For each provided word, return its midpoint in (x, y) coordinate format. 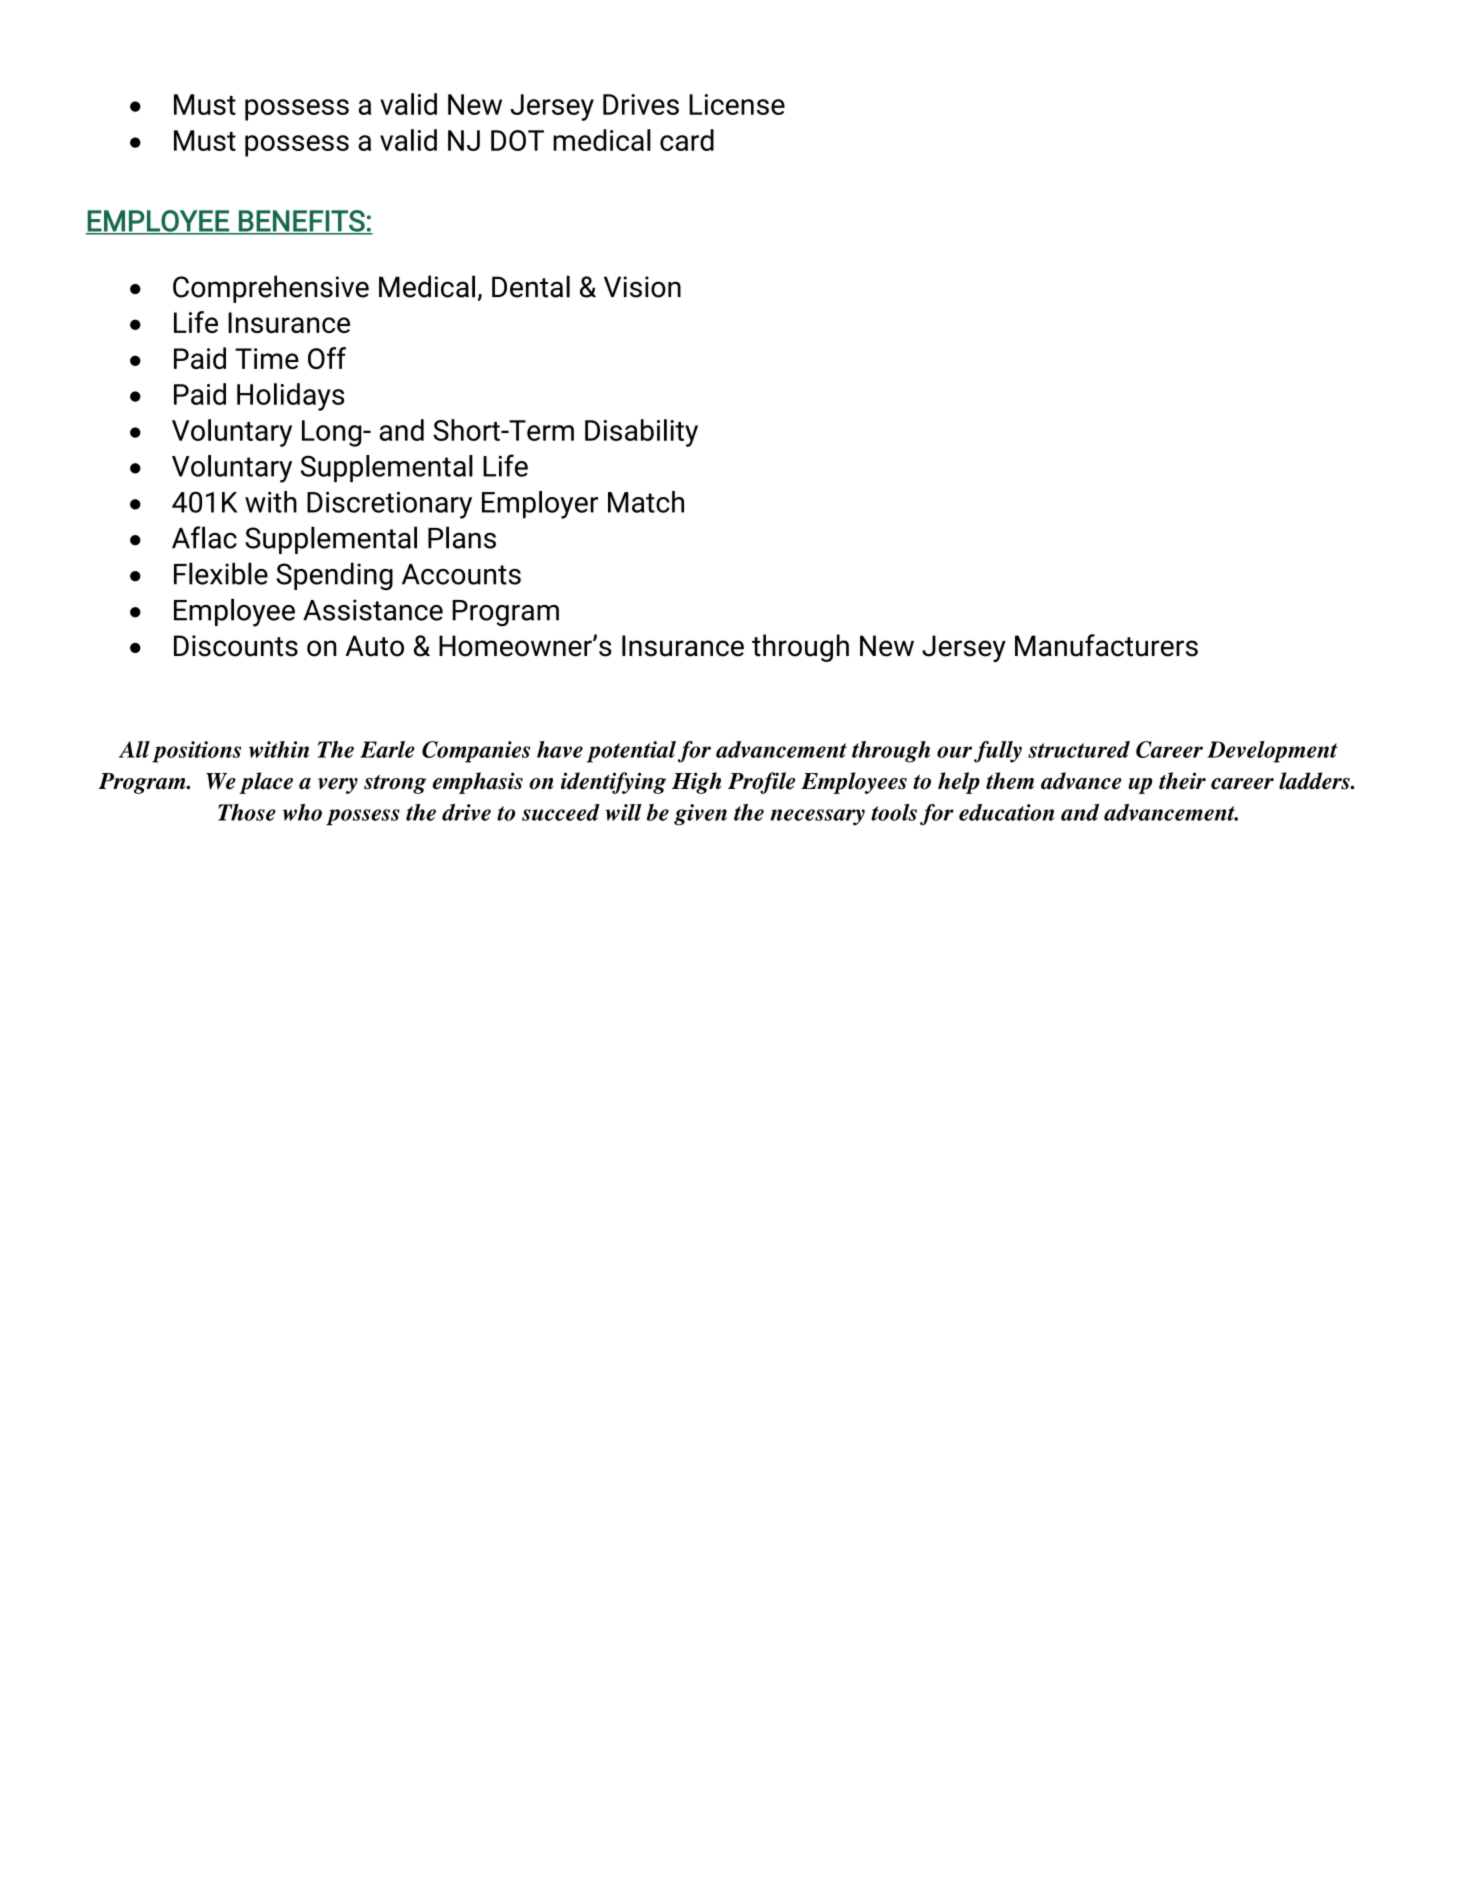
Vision (642, 287)
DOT (517, 140)
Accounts (461, 574)
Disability (641, 433)
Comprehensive (271, 289)
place (266, 783)
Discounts (236, 646)
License (737, 104)
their (1182, 781)
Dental (531, 286)
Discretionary (389, 505)
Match (646, 502)
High (696, 783)
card (687, 140)
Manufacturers (1106, 645)
